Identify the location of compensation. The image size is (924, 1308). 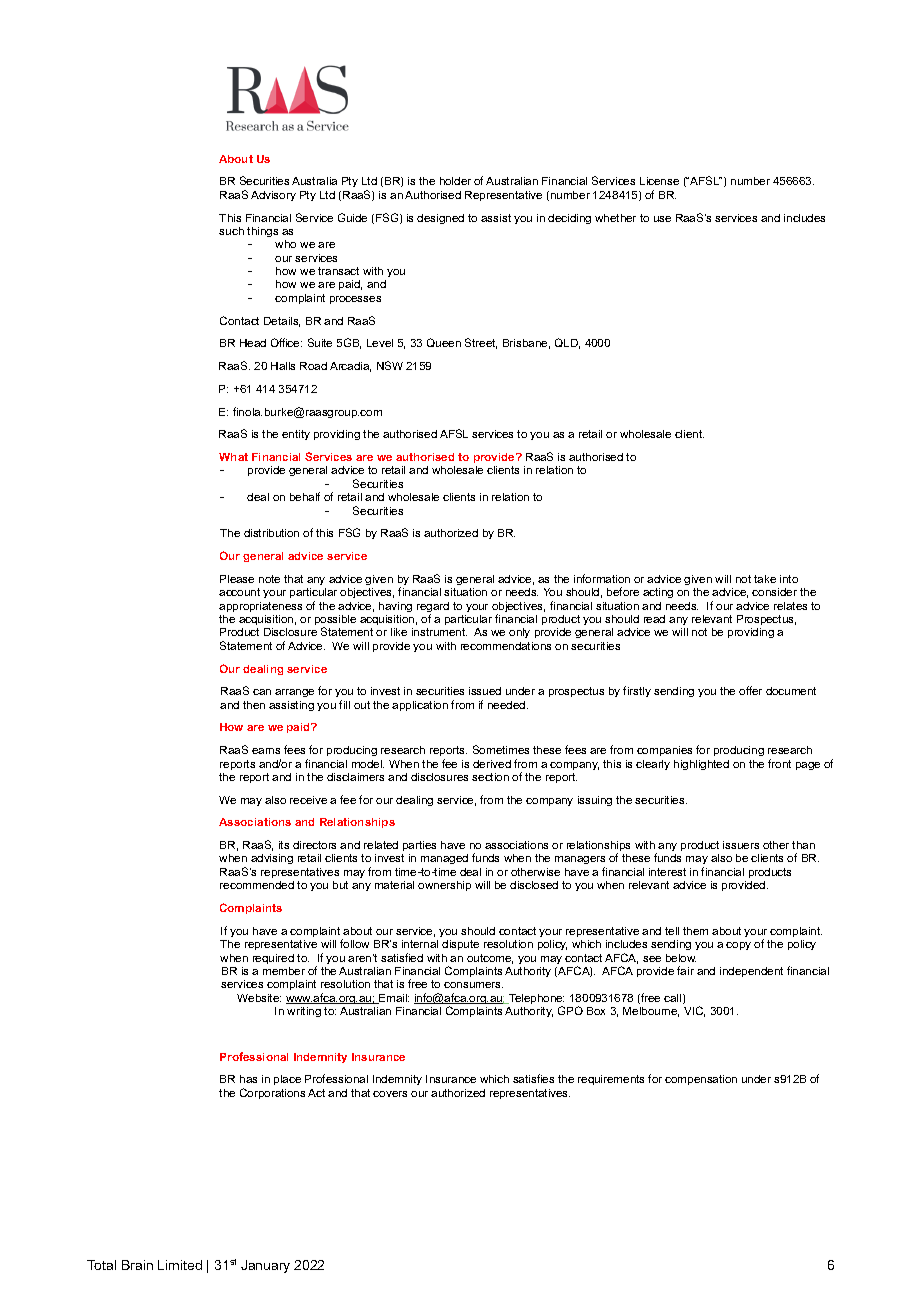
(701, 1080).
